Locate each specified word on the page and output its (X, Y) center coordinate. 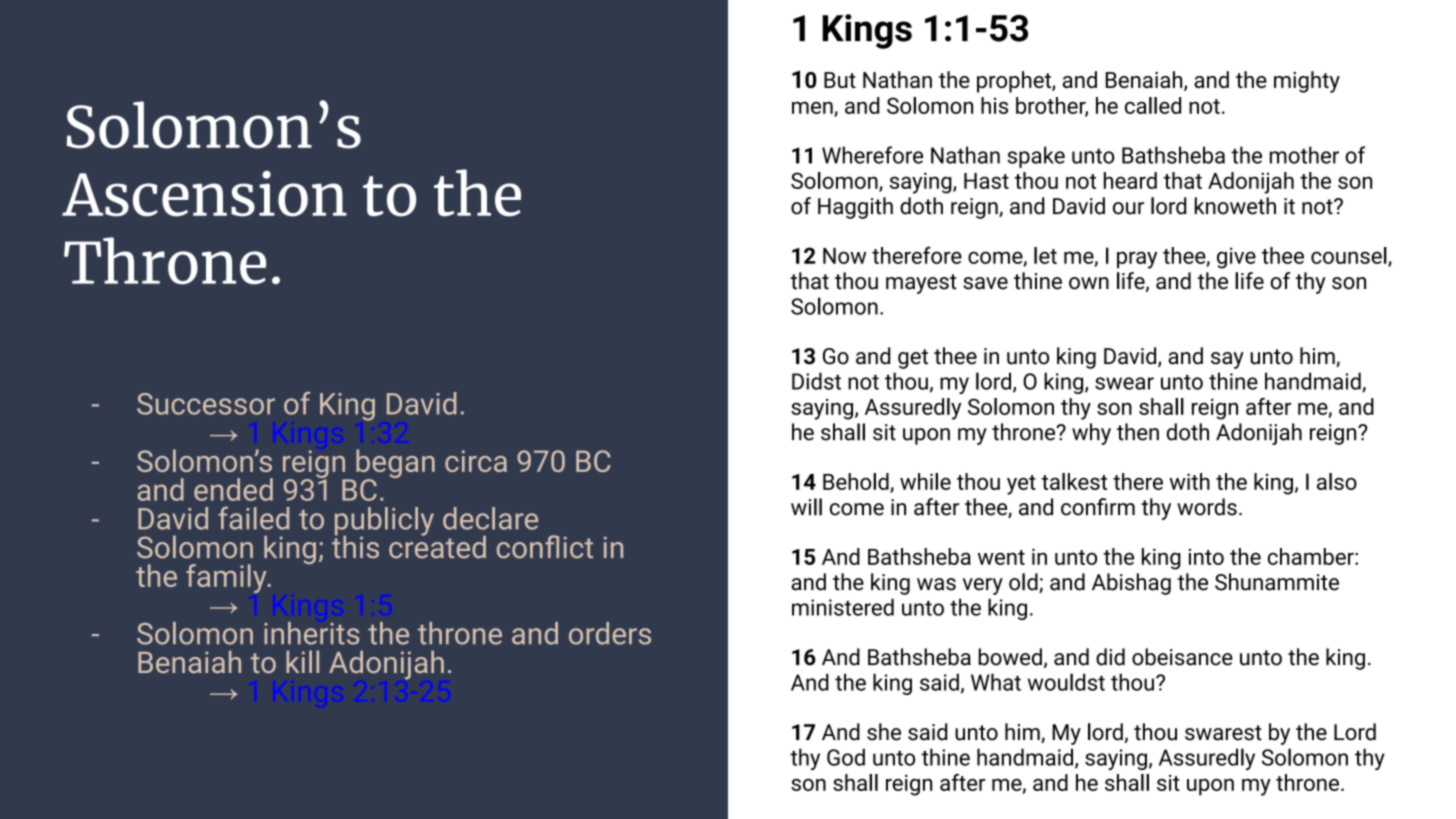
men (813, 108)
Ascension (204, 194)
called (1153, 105)
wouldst (1066, 682)
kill (302, 661)
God (846, 757)
